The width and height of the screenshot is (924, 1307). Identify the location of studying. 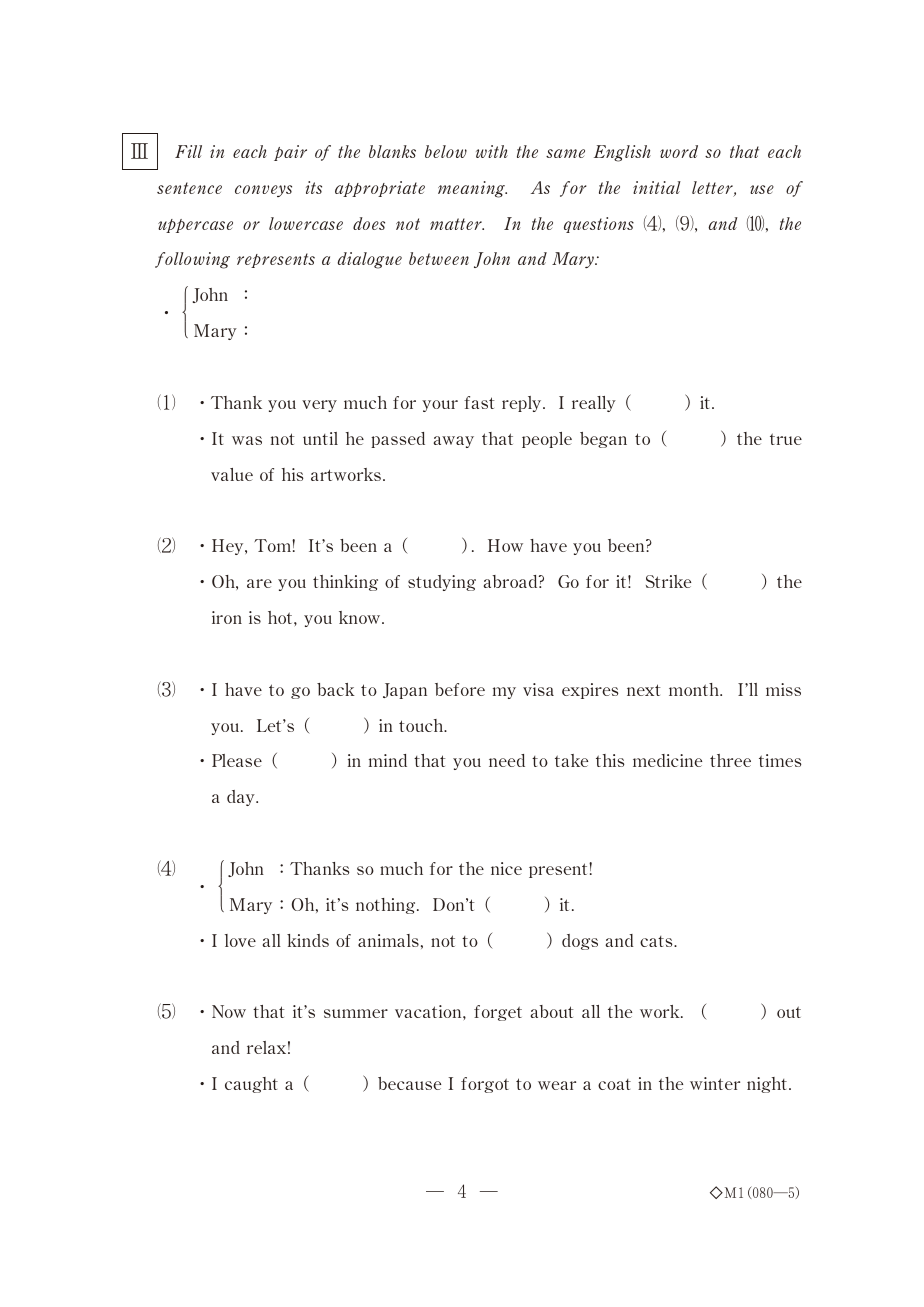
(442, 583).
